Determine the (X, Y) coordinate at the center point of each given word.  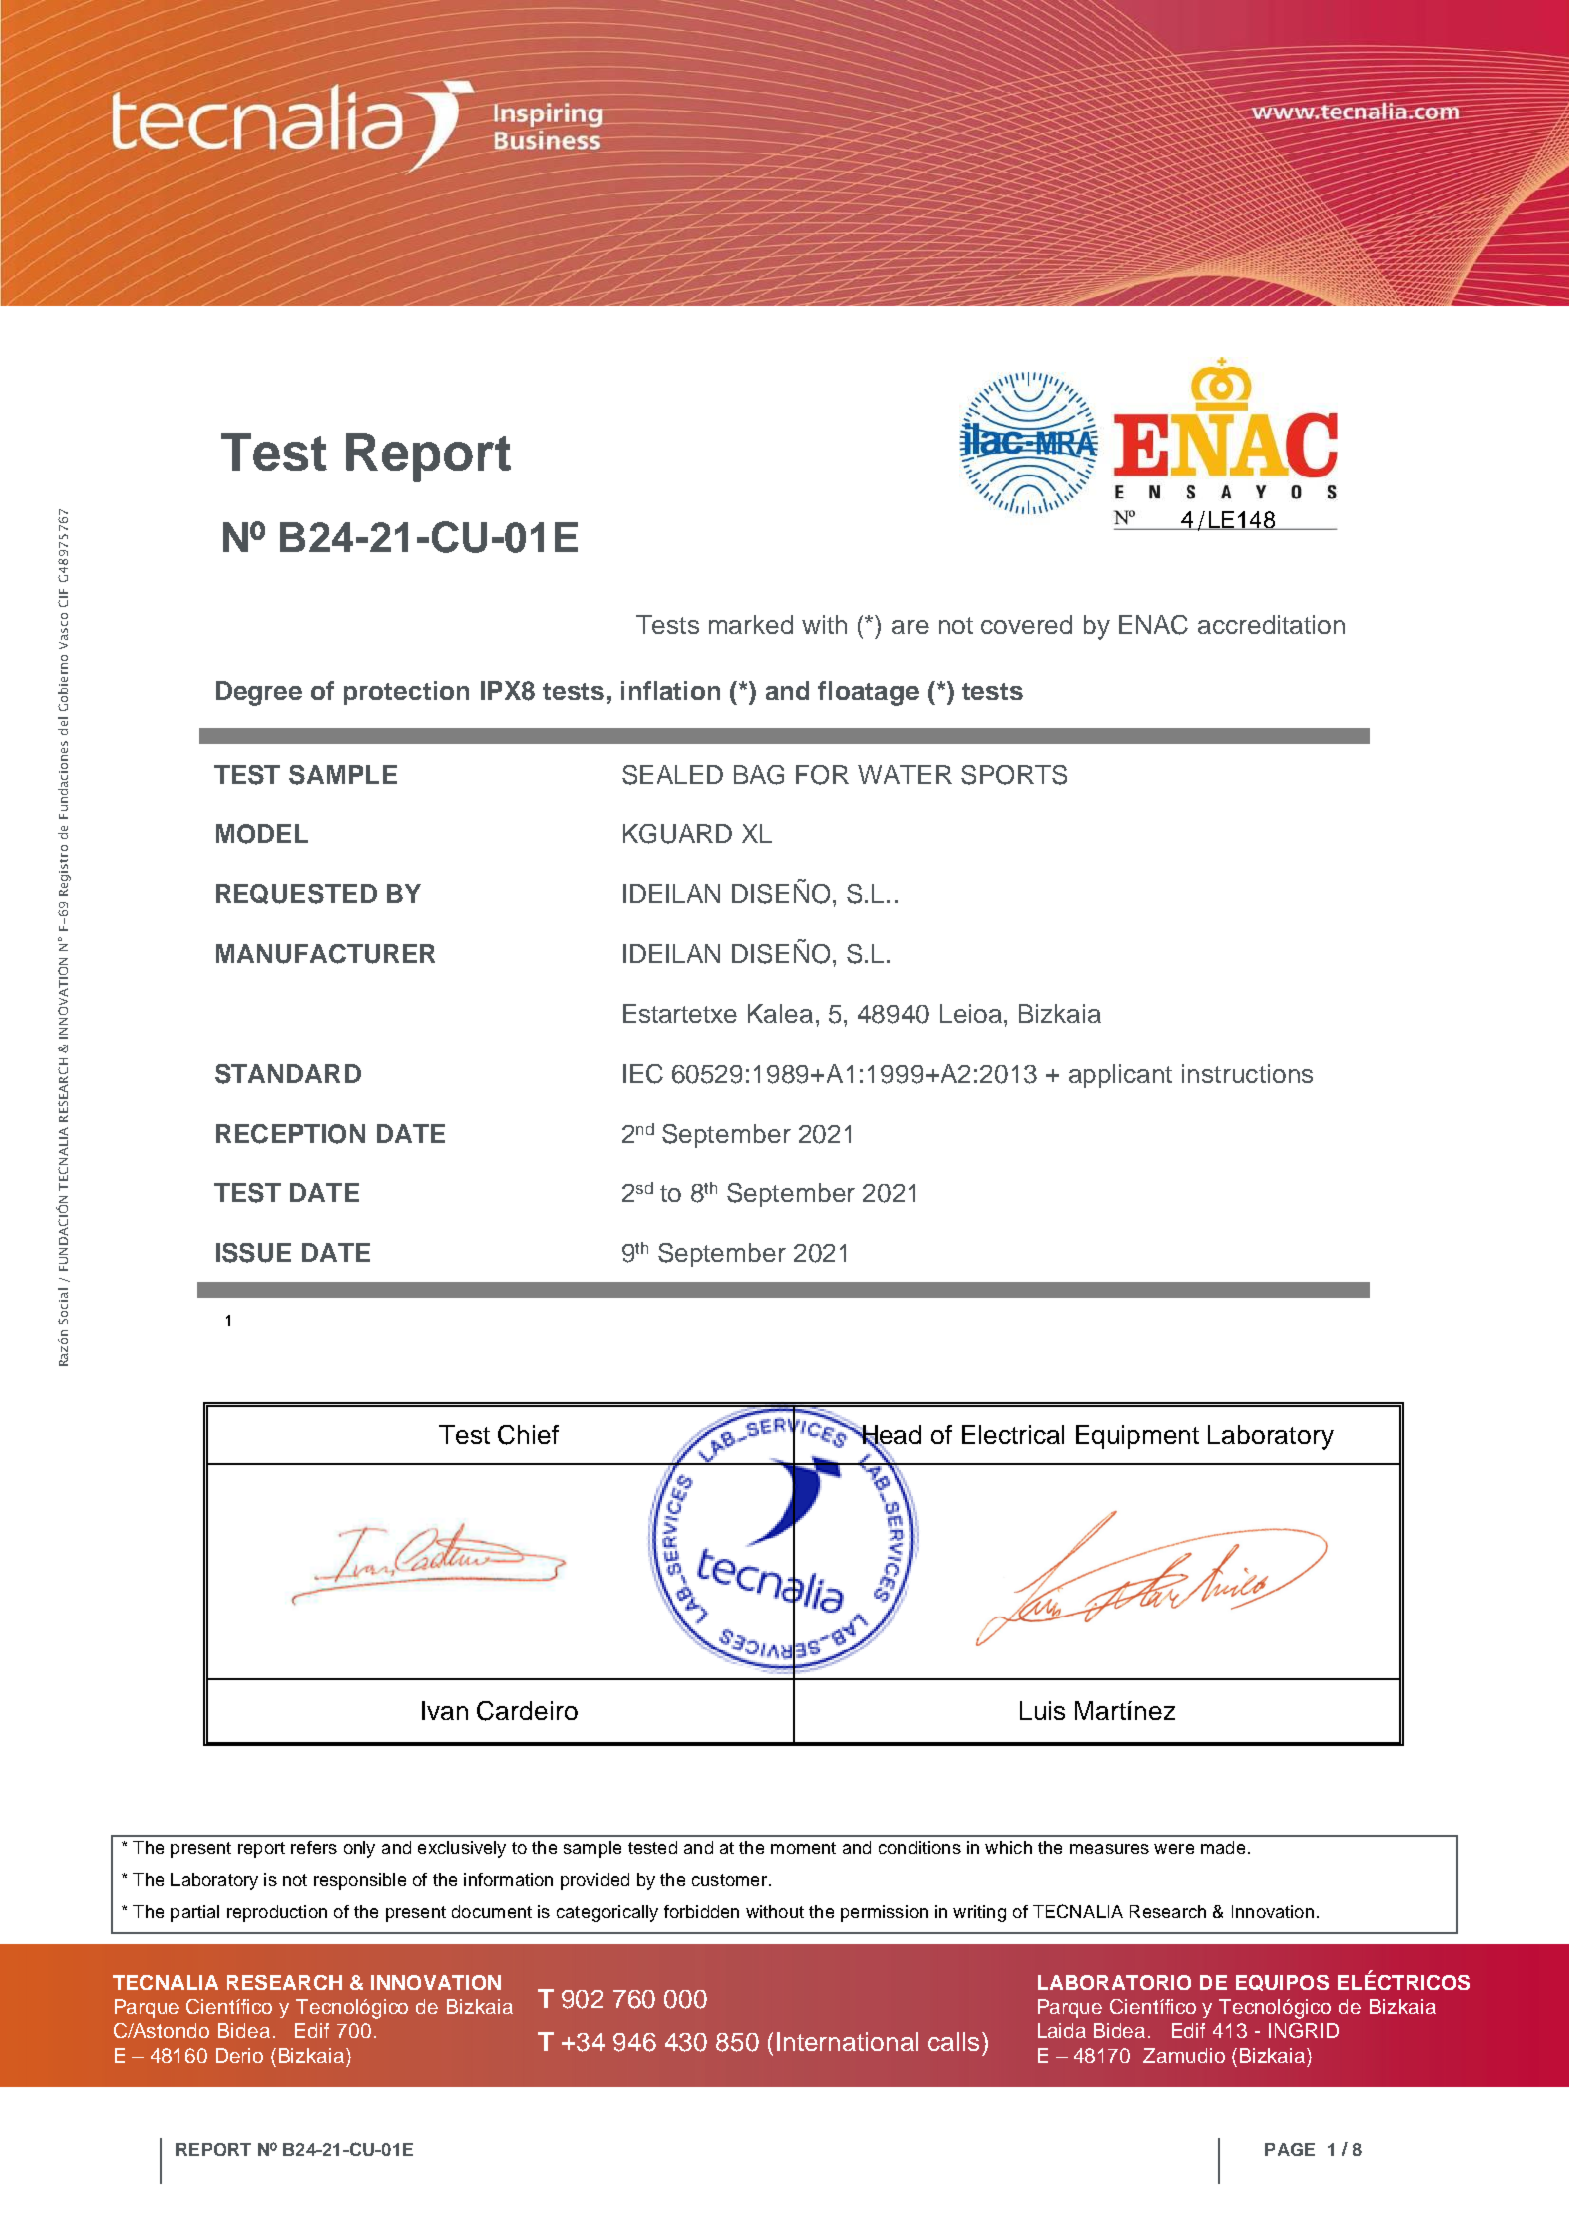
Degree (259, 693)
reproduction (277, 1913)
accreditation (1271, 624)
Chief (528, 1435)
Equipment (1137, 1437)
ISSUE (253, 1253)
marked (751, 624)
